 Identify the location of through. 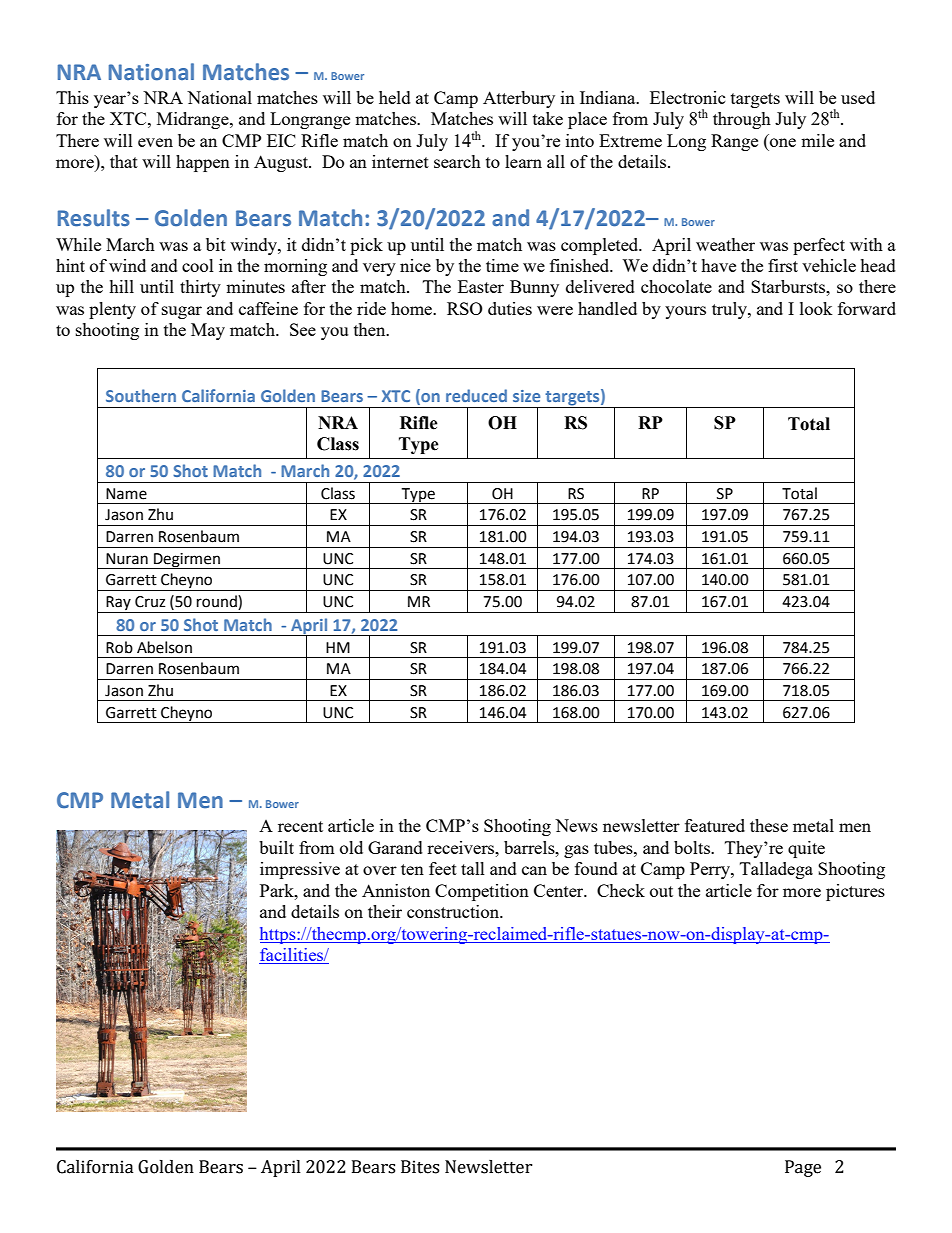
(742, 120).
